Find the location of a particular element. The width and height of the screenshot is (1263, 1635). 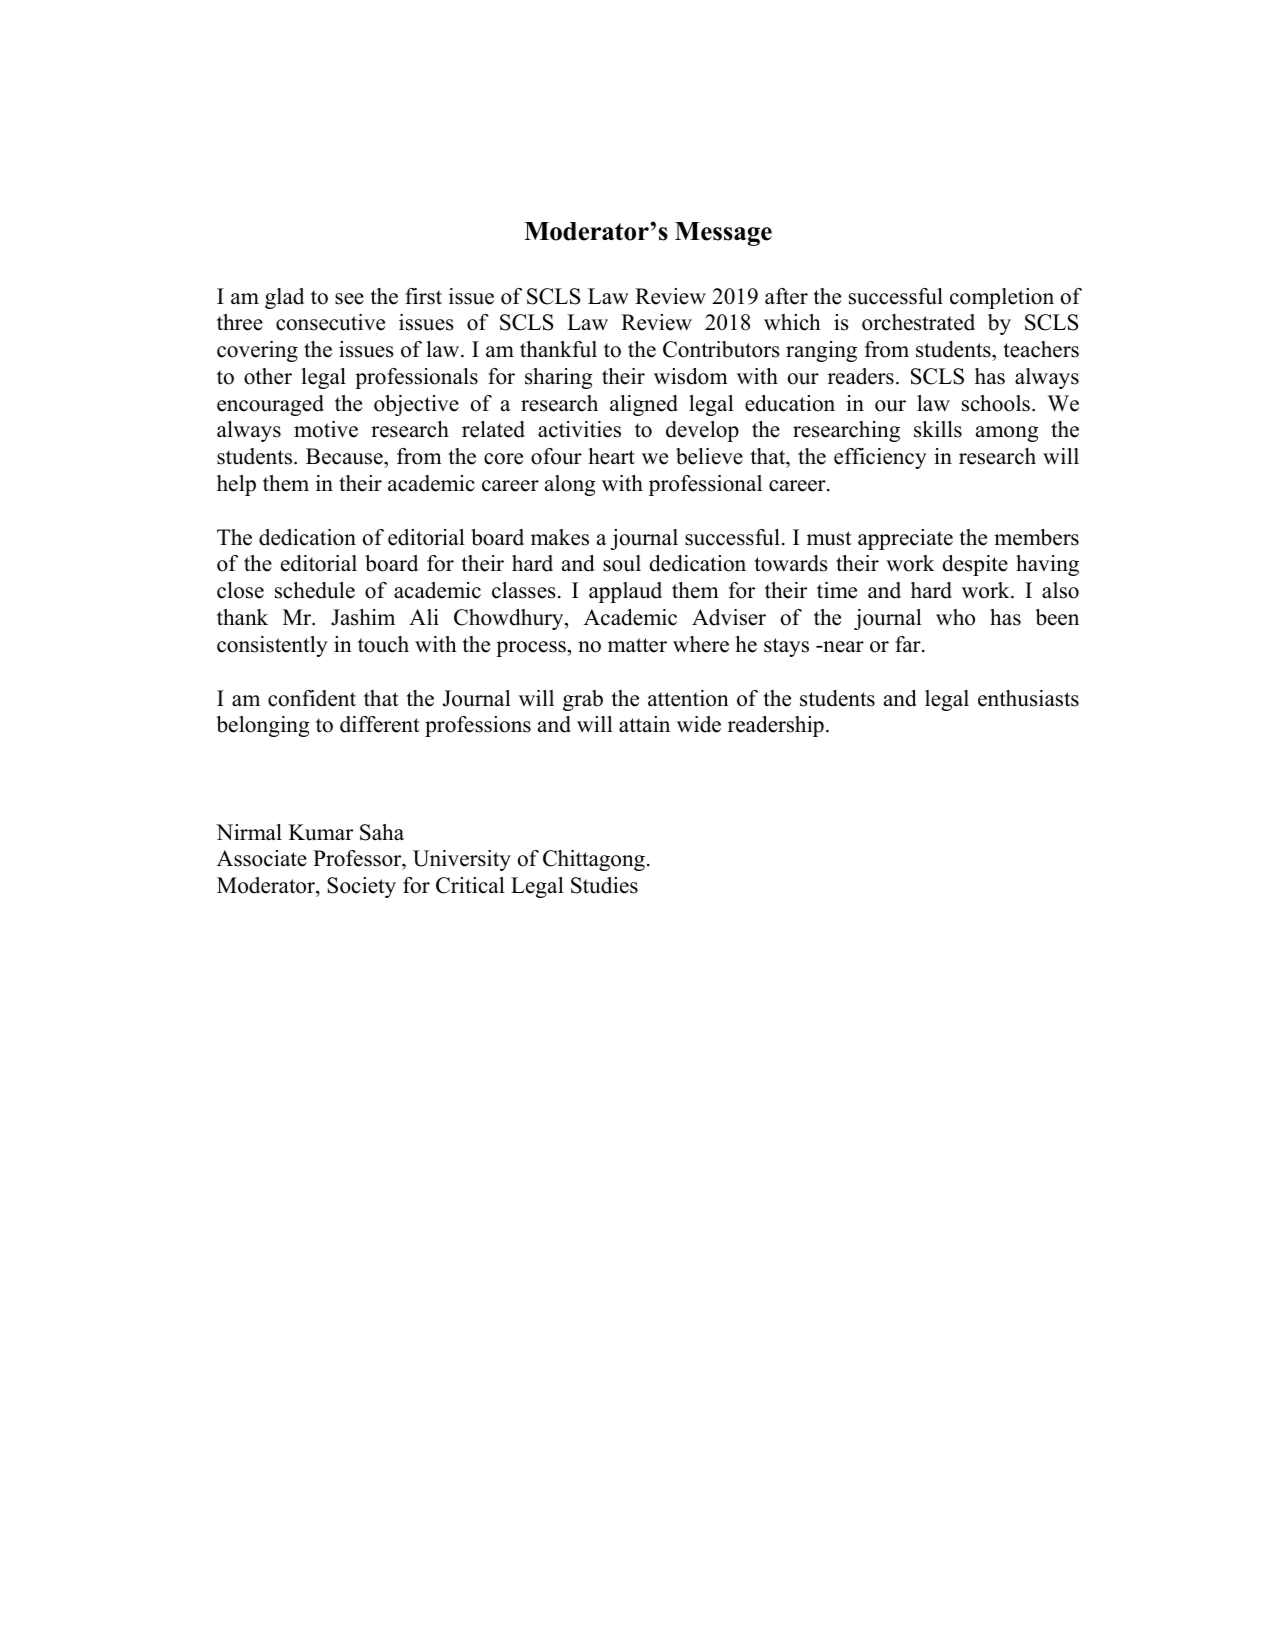

schools is located at coordinates (996, 403).
